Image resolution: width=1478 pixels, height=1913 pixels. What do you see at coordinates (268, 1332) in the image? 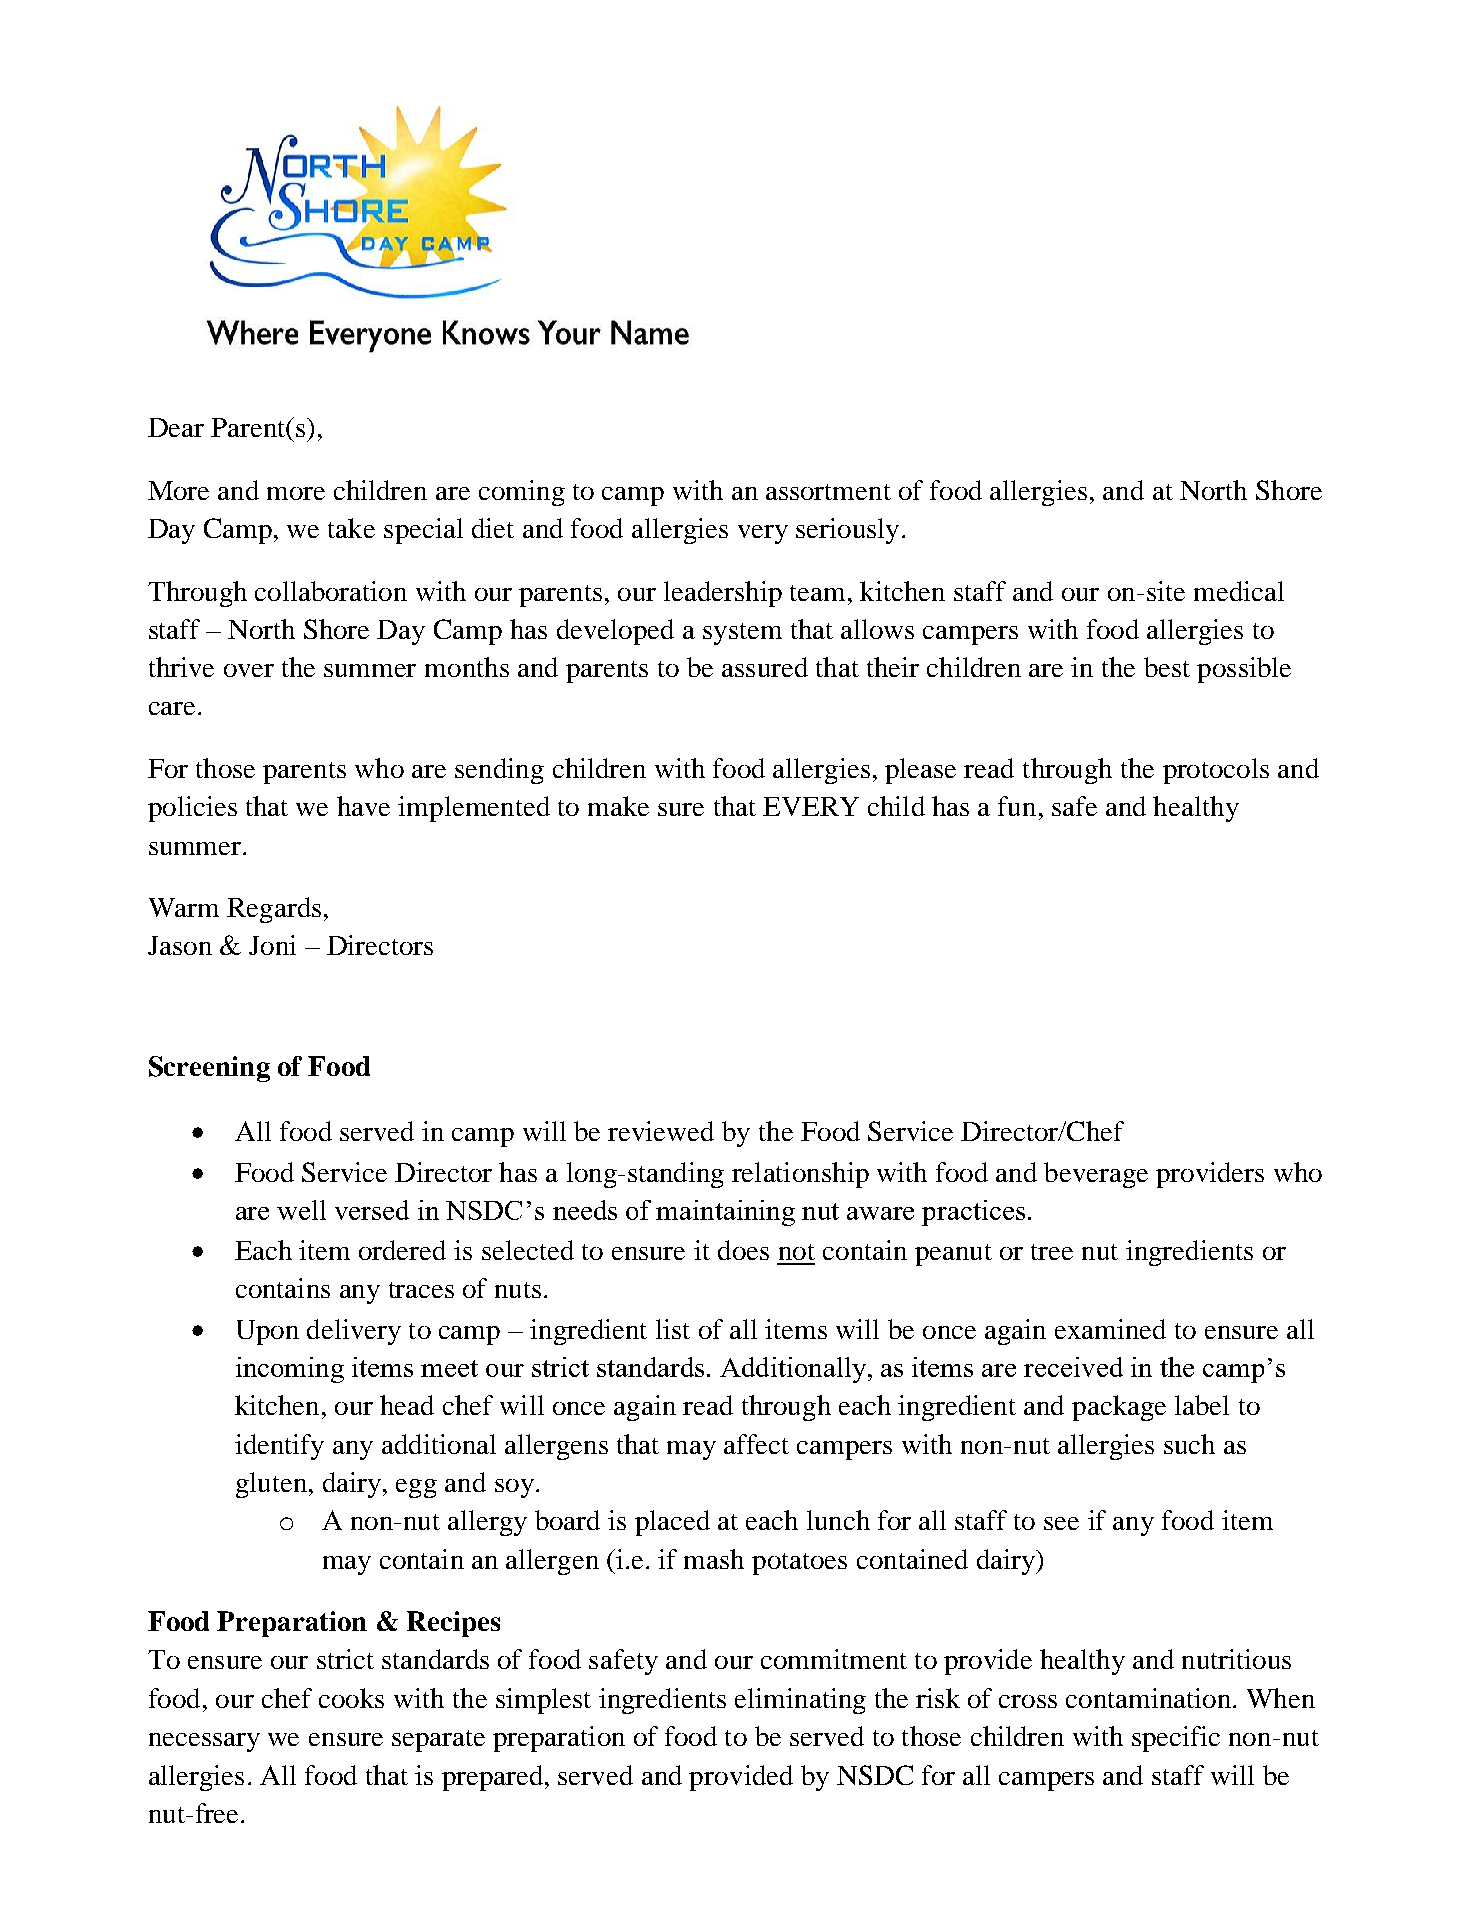
I see `Upon` at bounding box center [268, 1332].
